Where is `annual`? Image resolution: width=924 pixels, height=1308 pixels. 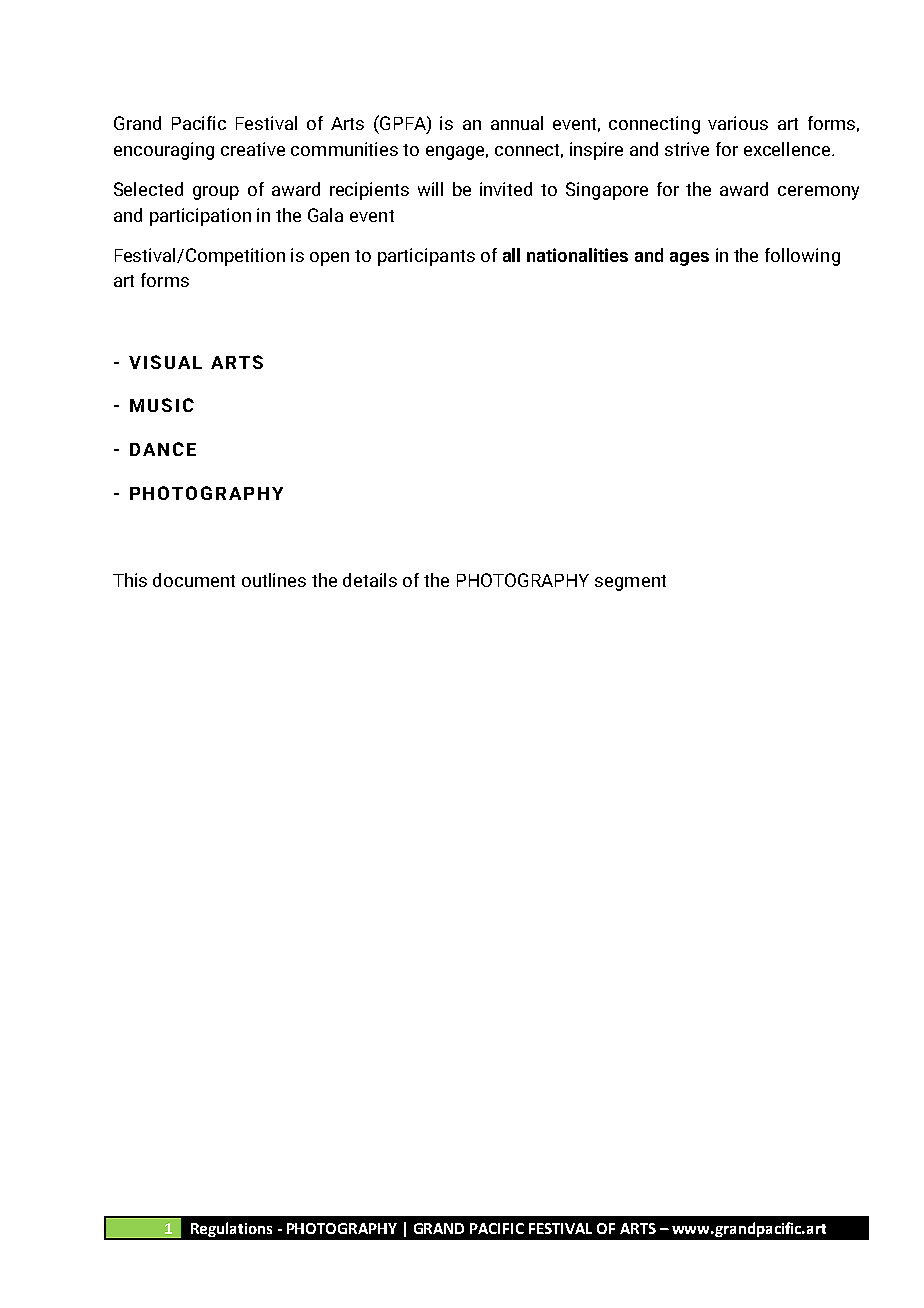 annual is located at coordinates (517, 123).
